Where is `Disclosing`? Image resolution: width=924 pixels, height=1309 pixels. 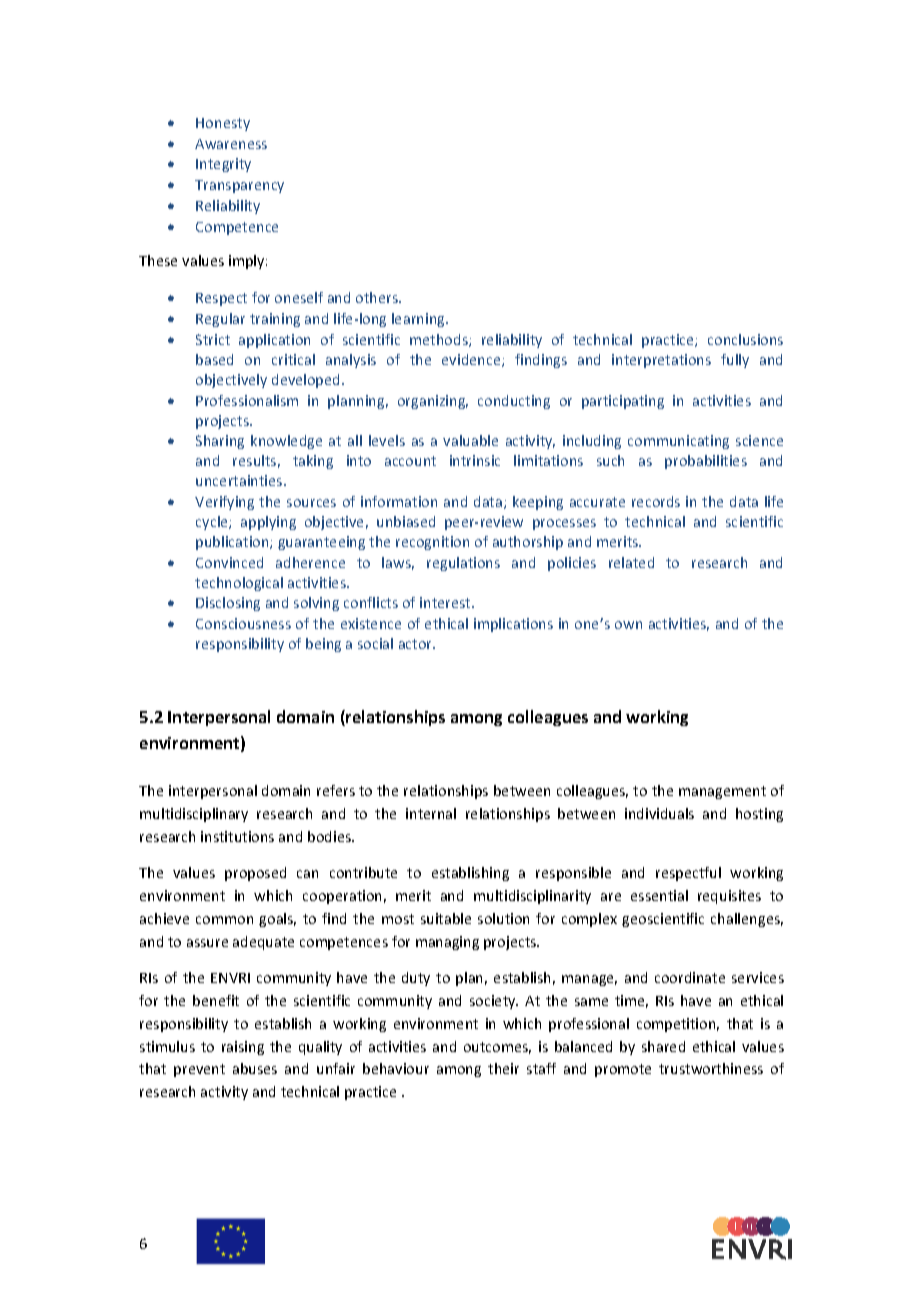
Disclosing is located at coordinates (228, 604).
